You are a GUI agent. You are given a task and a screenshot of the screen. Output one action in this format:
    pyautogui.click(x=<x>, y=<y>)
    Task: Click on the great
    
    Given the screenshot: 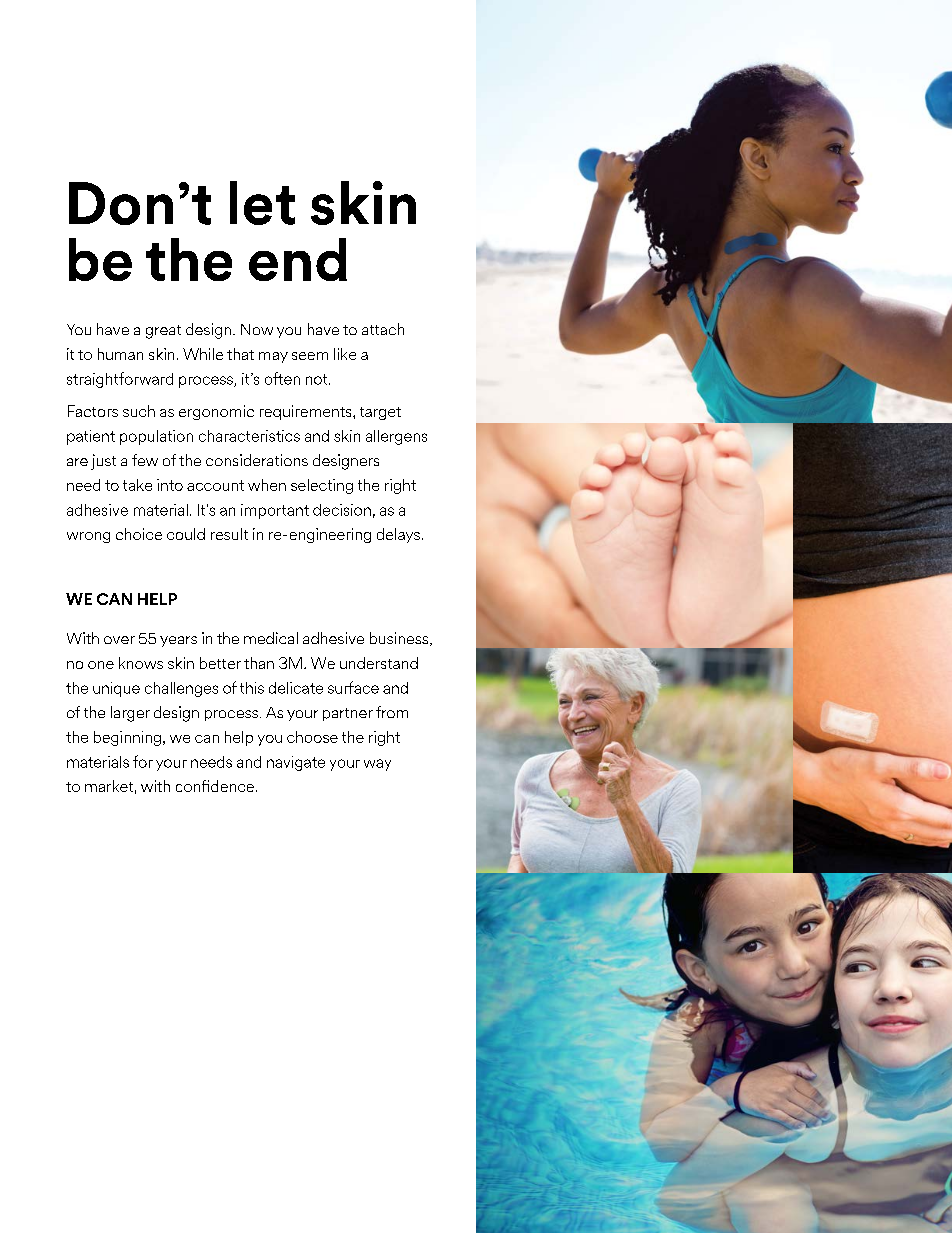 What is the action you would take?
    pyautogui.click(x=163, y=332)
